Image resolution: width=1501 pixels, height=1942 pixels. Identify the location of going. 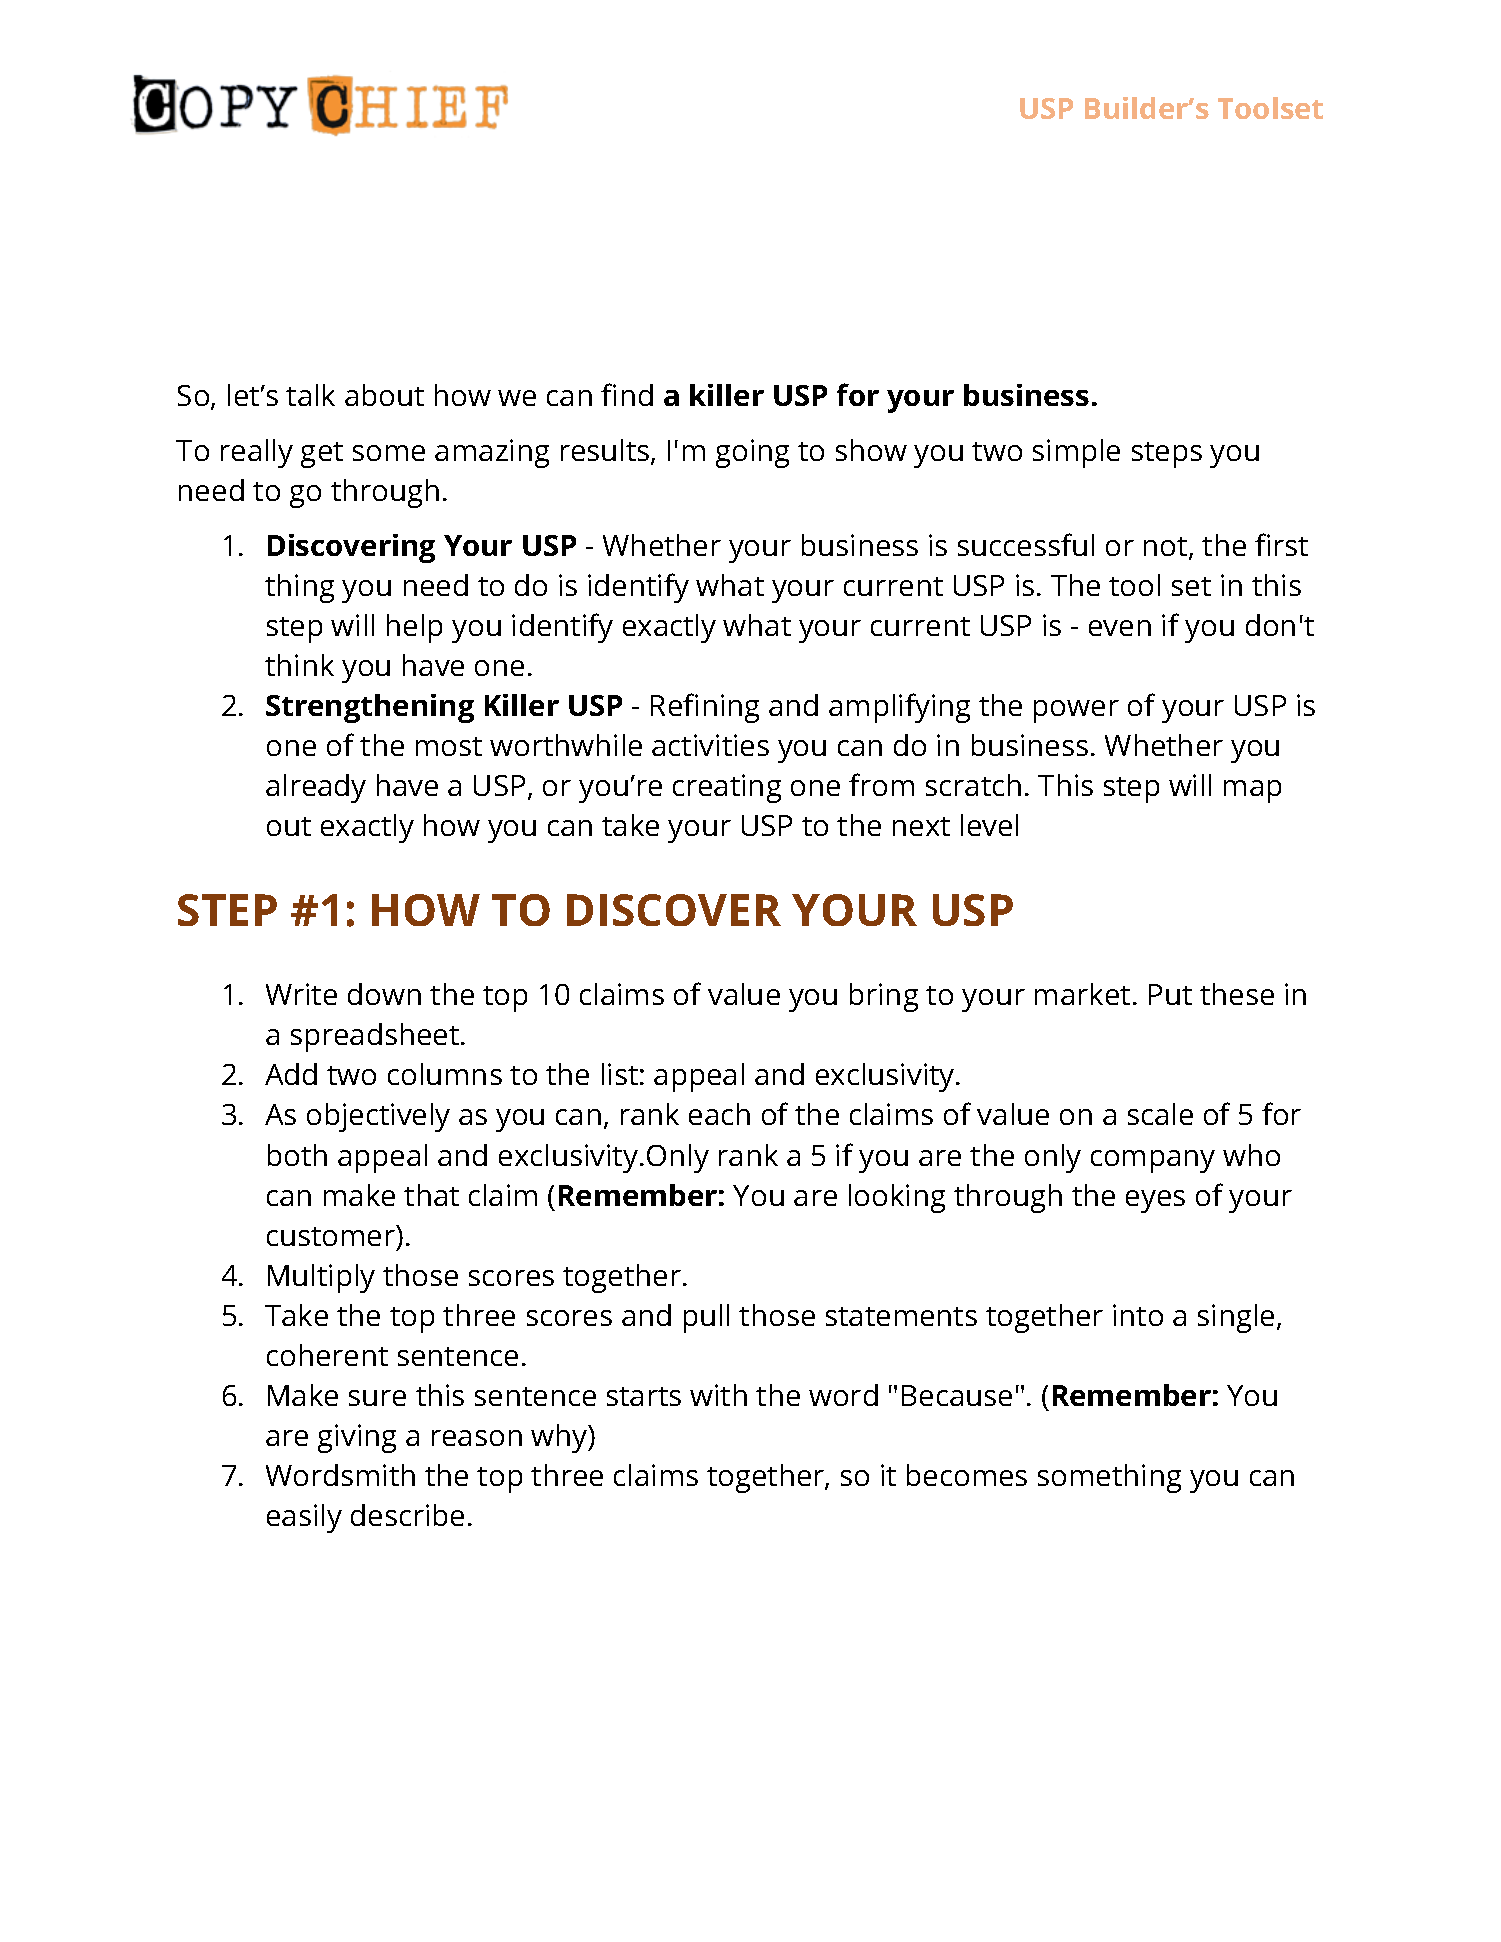
(752, 453).
